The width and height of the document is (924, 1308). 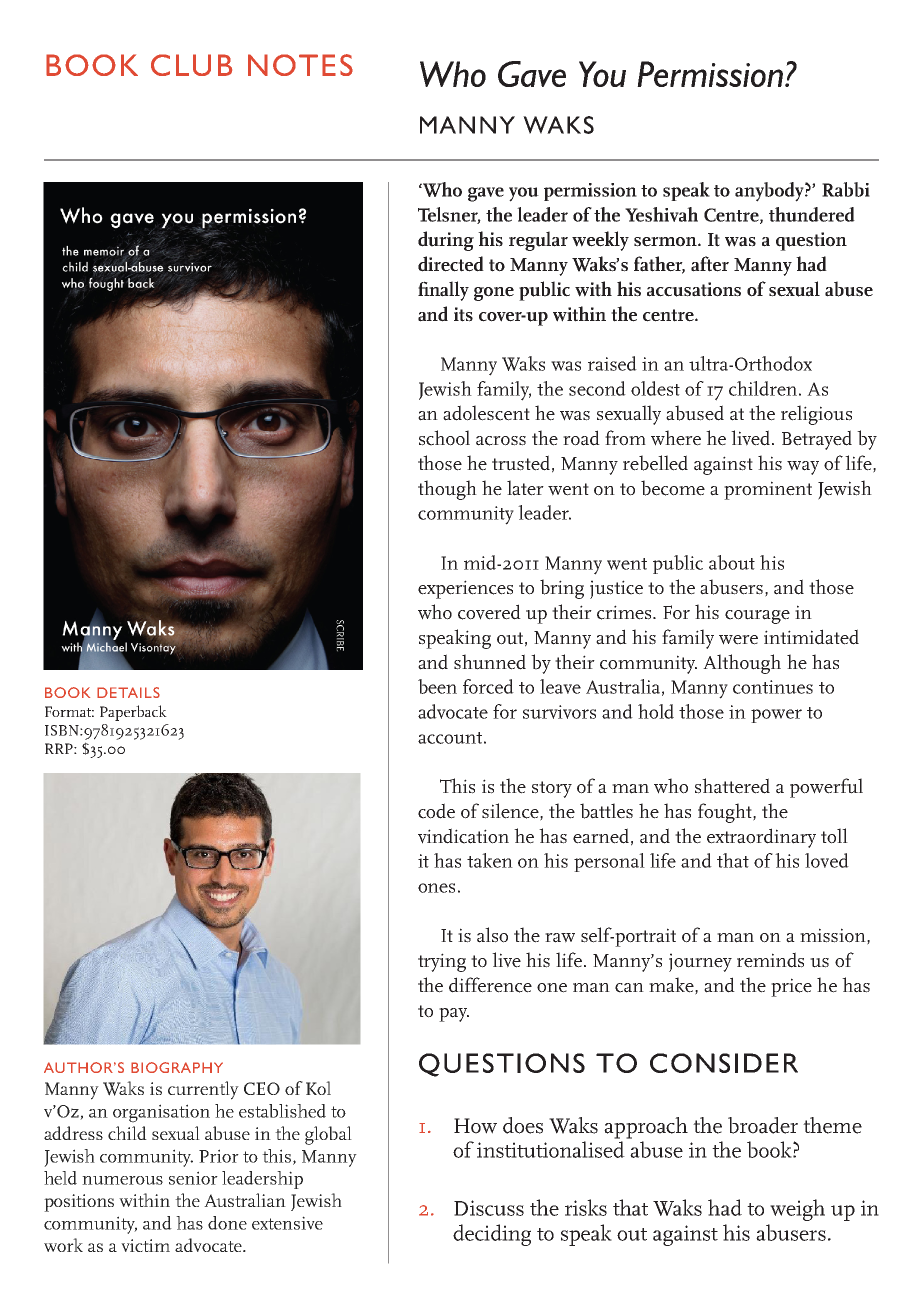 What do you see at coordinates (816, 415) in the document?
I see `religious` at bounding box center [816, 415].
